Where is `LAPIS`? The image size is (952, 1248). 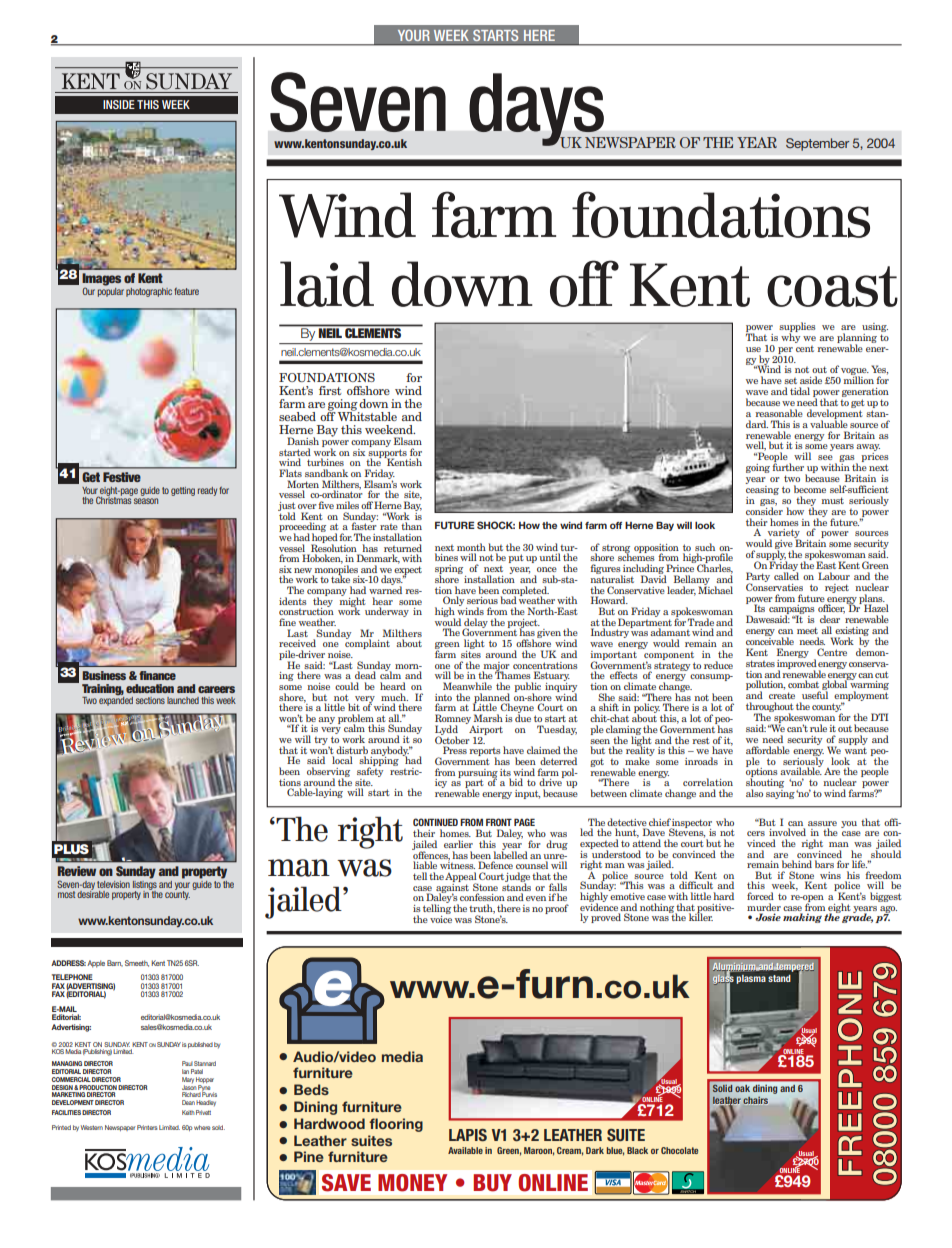
LAPIS is located at coordinates (468, 1135).
